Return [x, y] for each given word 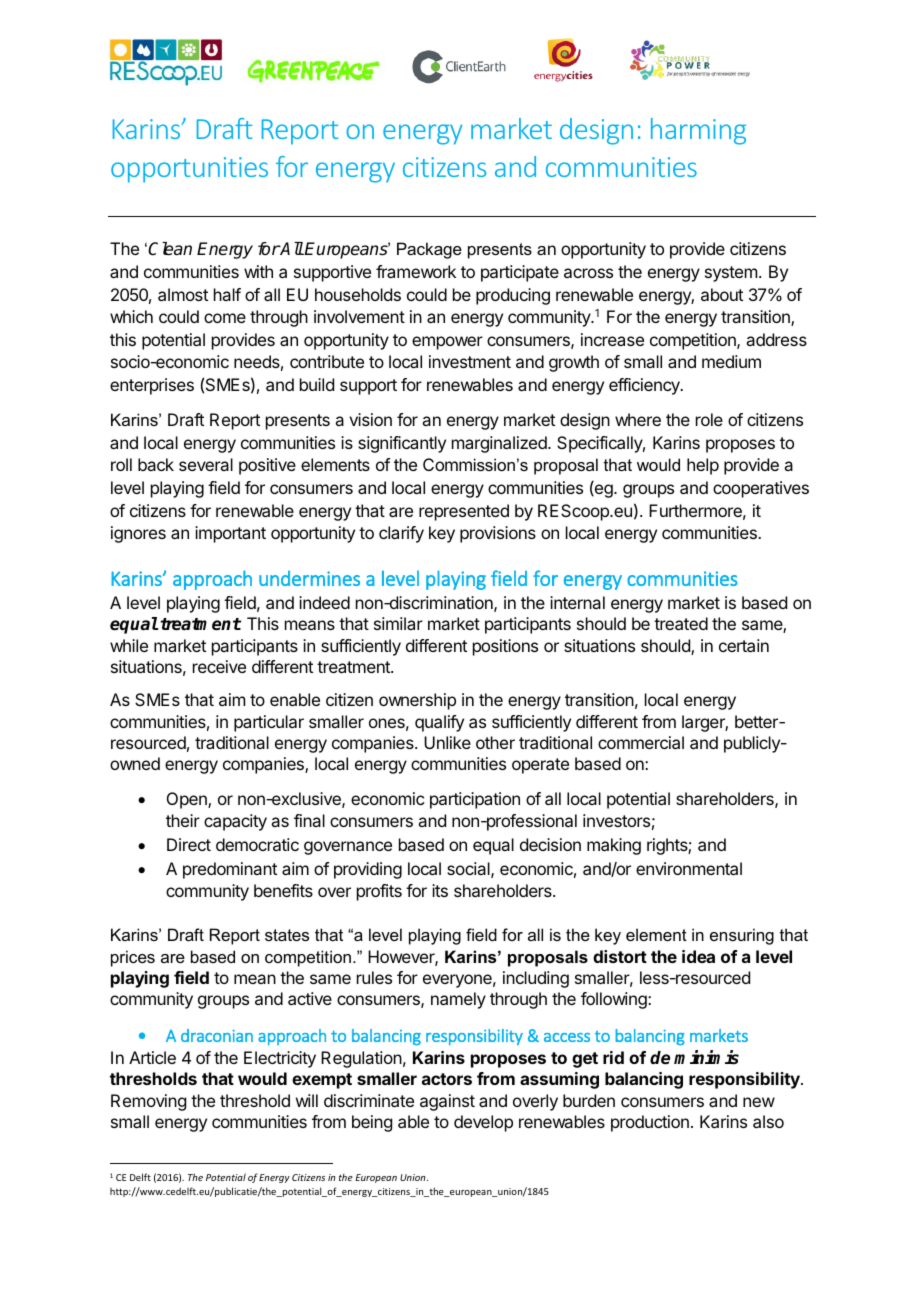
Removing [148, 1102]
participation [475, 800]
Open [188, 800]
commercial [641, 742]
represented [464, 512]
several [206, 464]
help [703, 466]
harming [698, 131]
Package [429, 250]
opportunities [189, 170]
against [447, 1102]
